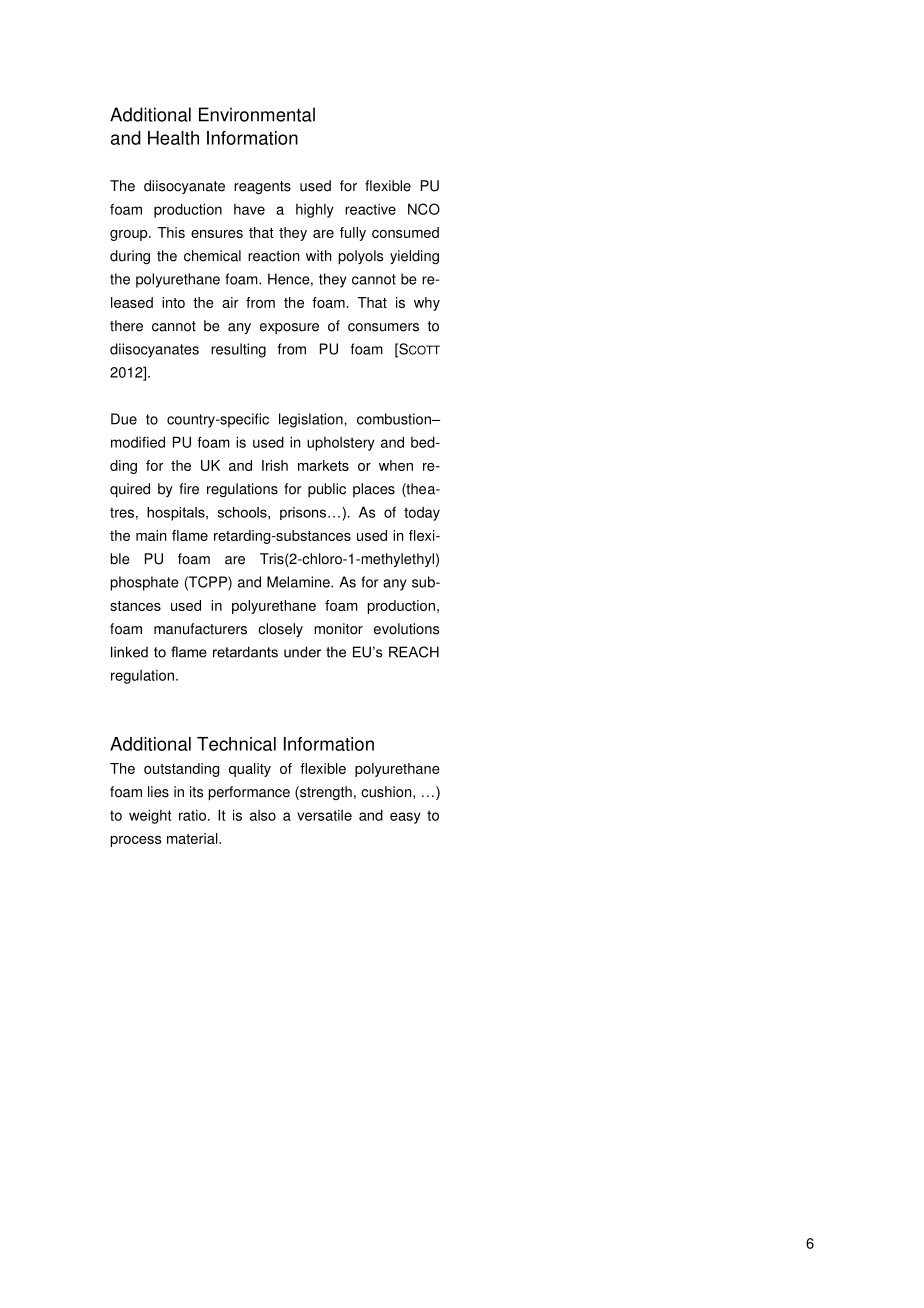  I want to click on closely, so click(280, 630).
